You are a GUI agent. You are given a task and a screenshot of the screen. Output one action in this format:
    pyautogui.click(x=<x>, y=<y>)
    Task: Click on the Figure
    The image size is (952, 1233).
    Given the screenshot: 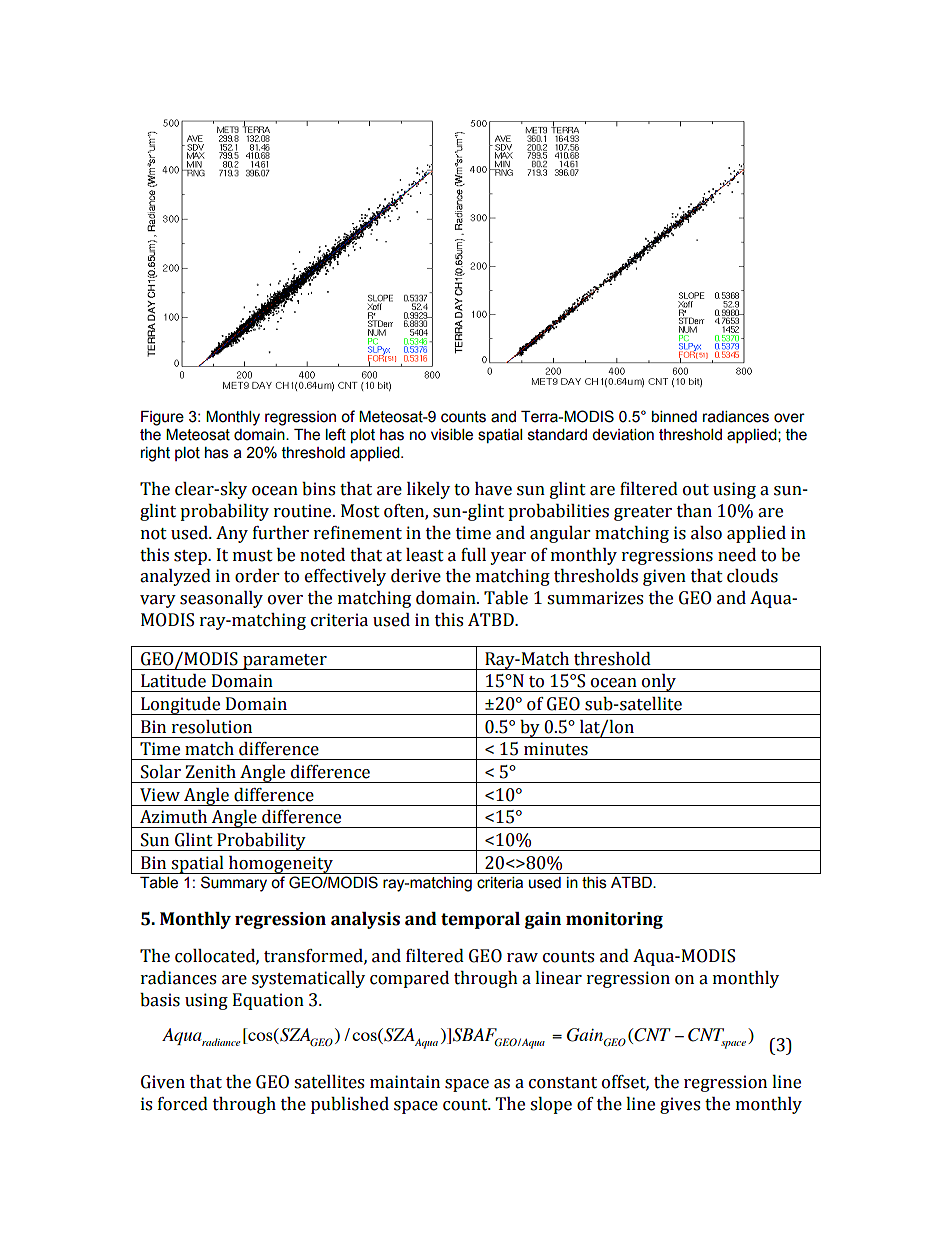 What is the action you would take?
    pyautogui.click(x=162, y=418)
